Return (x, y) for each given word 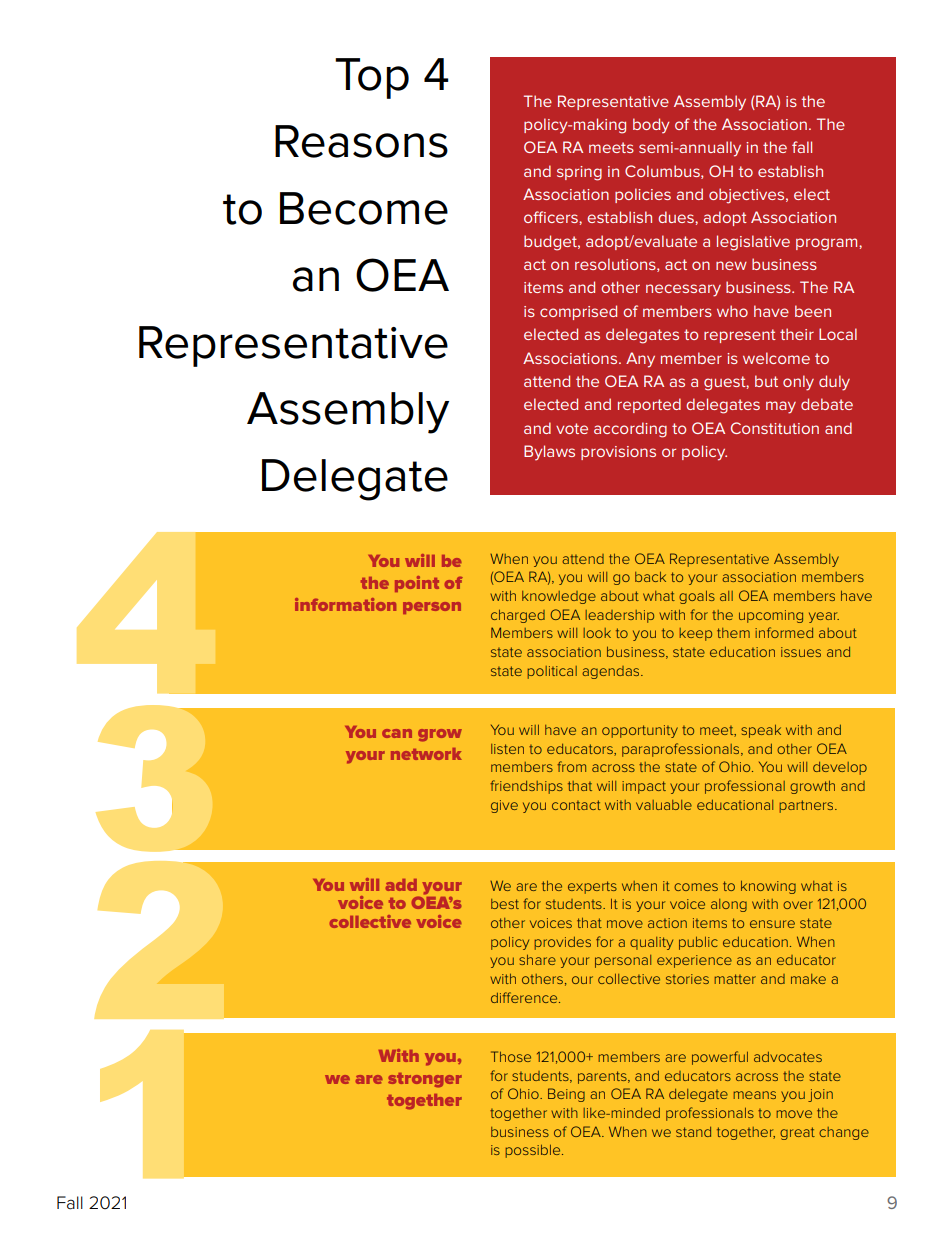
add (401, 885)
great (797, 1133)
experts (592, 887)
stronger (425, 1080)
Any (640, 360)
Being (566, 1095)
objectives (748, 196)
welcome (776, 358)
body (651, 126)
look (597, 633)
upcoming (771, 616)
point (417, 584)
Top (372, 78)
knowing (768, 887)
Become (364, 208)
